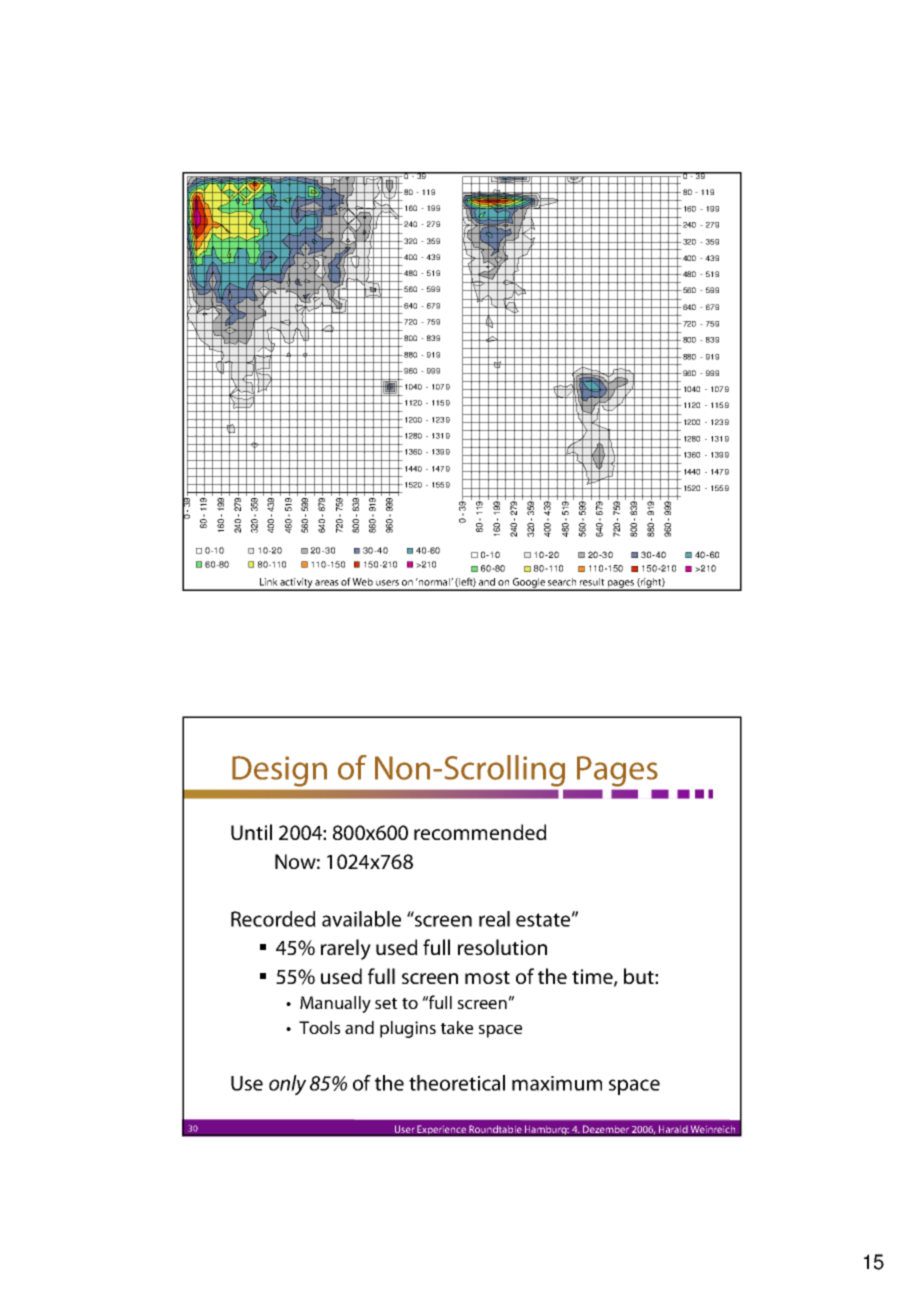 This screenshot has height=1308, width=924. I want to click on recommended, so click(480, 832).
